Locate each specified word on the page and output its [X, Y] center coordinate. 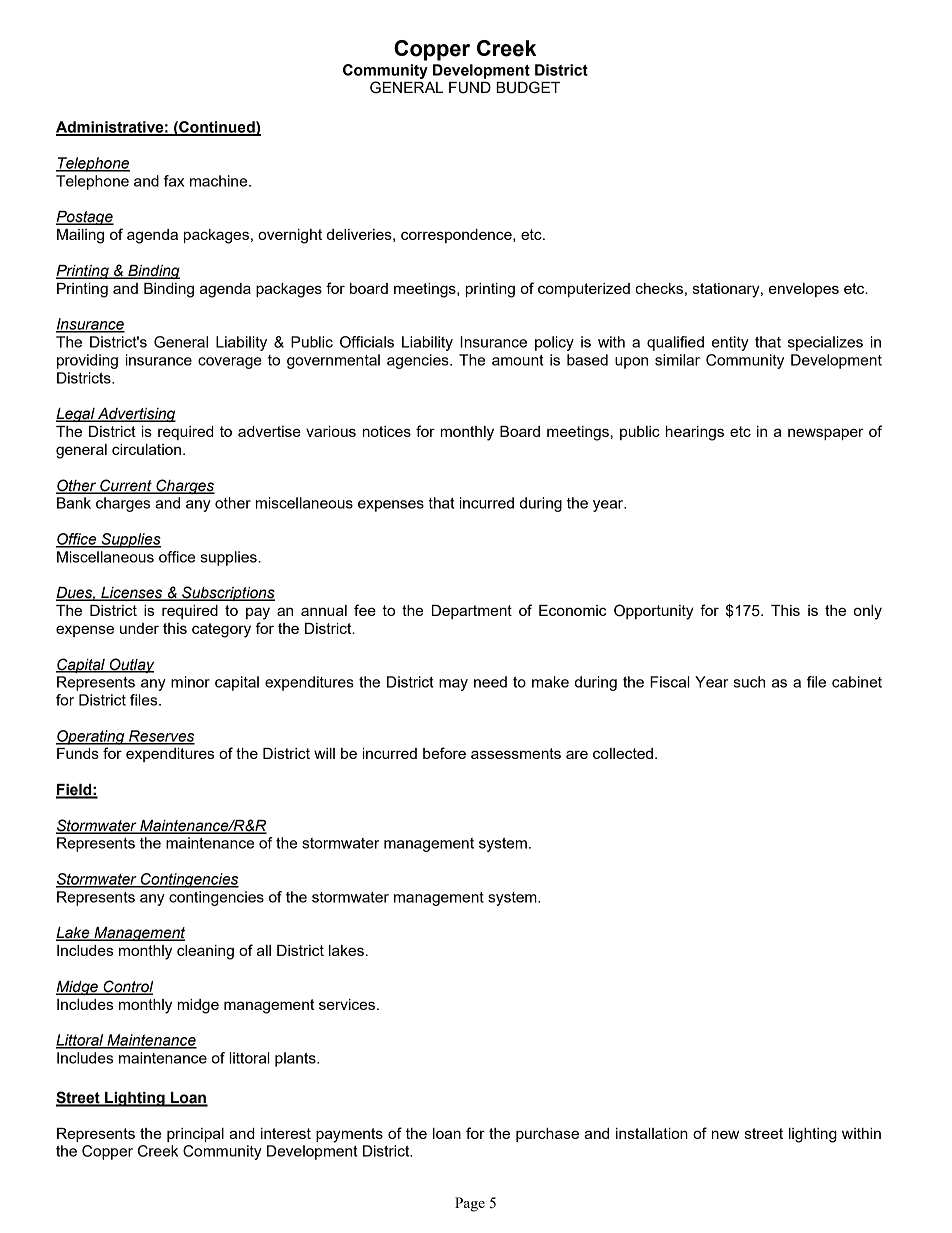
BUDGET [528, 87]
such [749, 682]
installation [652, 1133]
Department [472, 612]
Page [470, 1204]
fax [174, 181]
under [139, 628]
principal [195, 1135]
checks [659, 288]
